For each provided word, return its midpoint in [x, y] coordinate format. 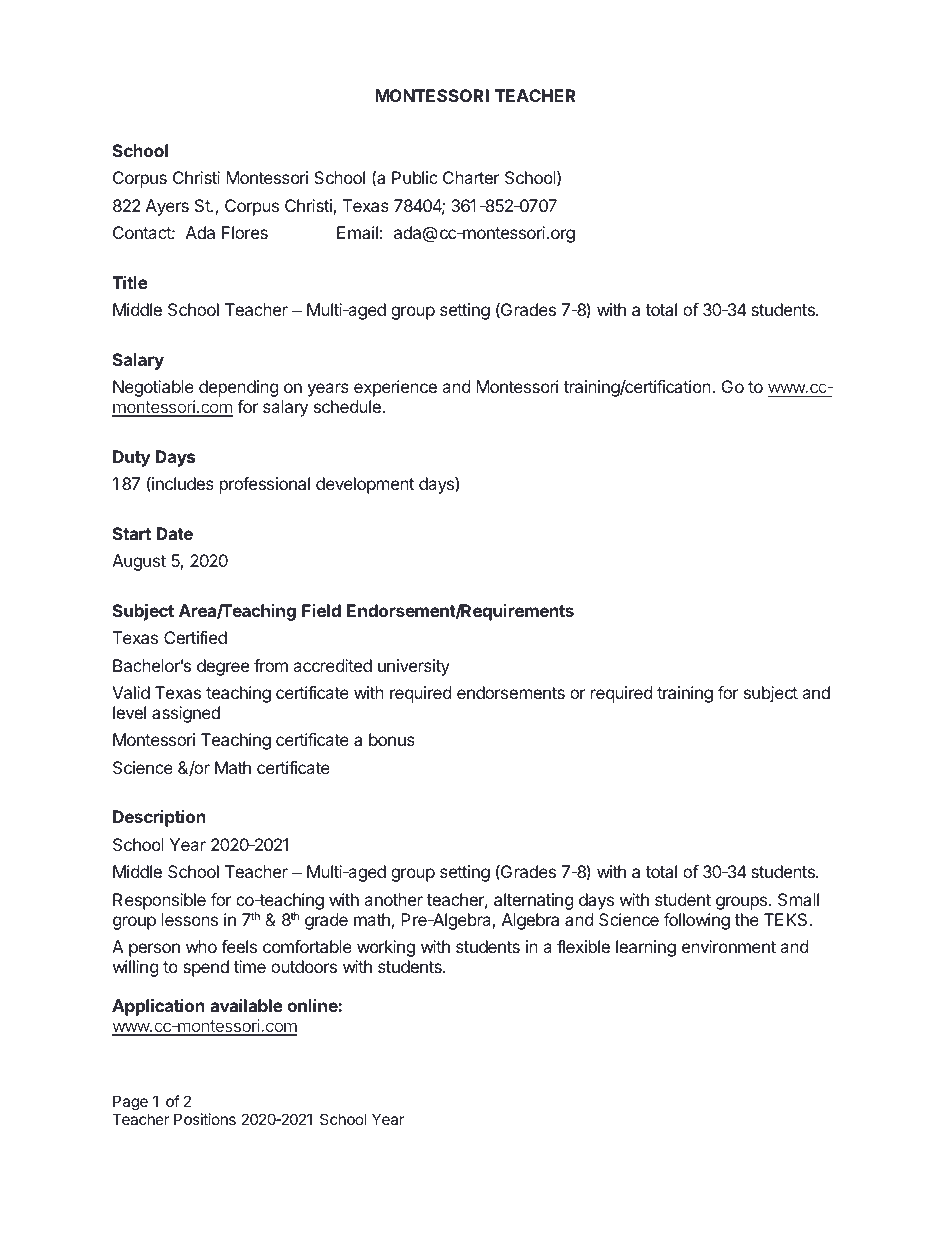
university [414, 667]
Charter [471, 177]
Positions [205, 1119]
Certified [195, 637]
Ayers [167, 207]
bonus [392, 739]
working [386, 948]
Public [415, 177]
